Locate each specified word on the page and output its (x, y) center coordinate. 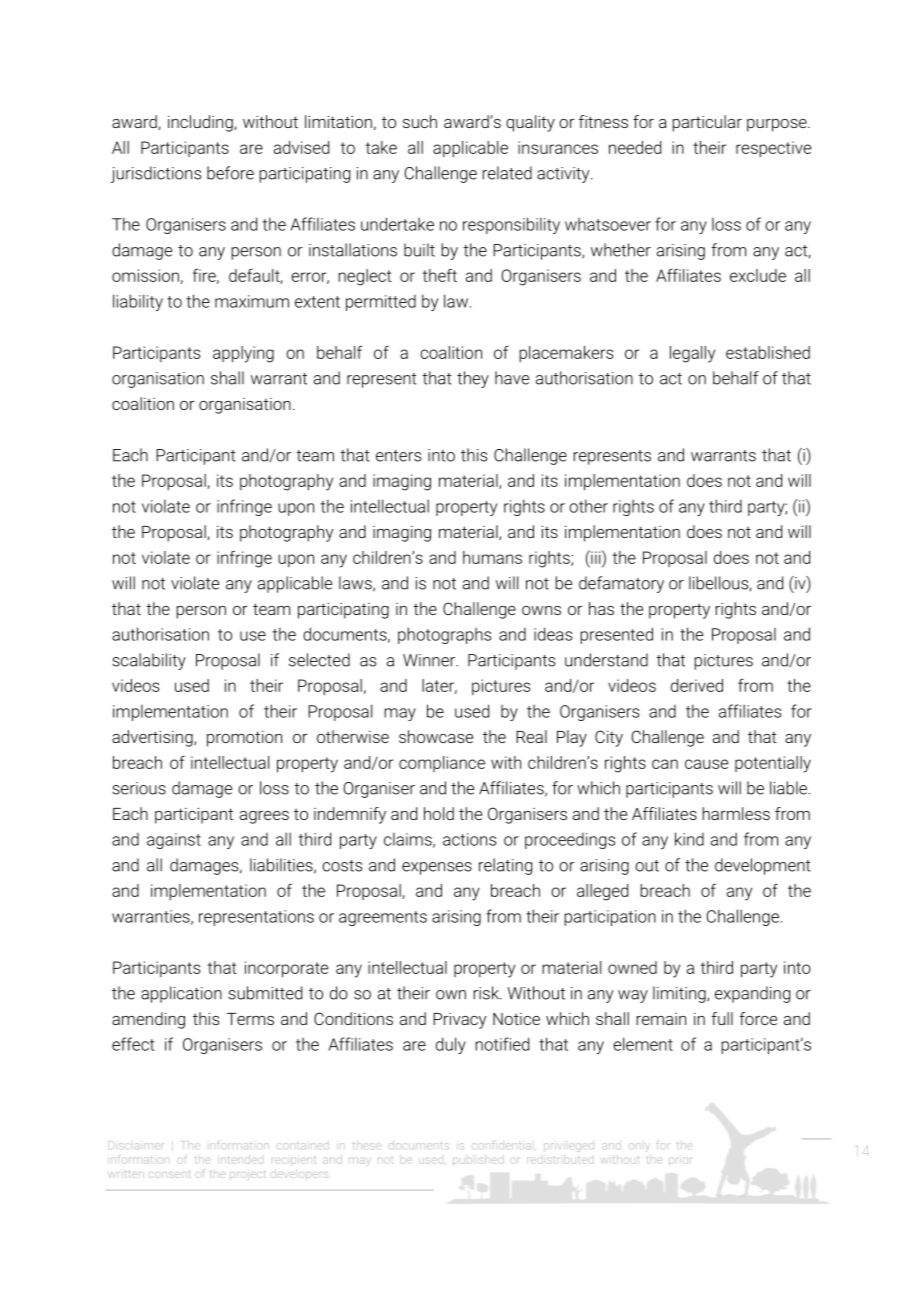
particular (707, 123)
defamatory (621, 584)
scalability (149, 661)
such (420, 121)
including (201, 123)
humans (492, 557)
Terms (250, 1019)
